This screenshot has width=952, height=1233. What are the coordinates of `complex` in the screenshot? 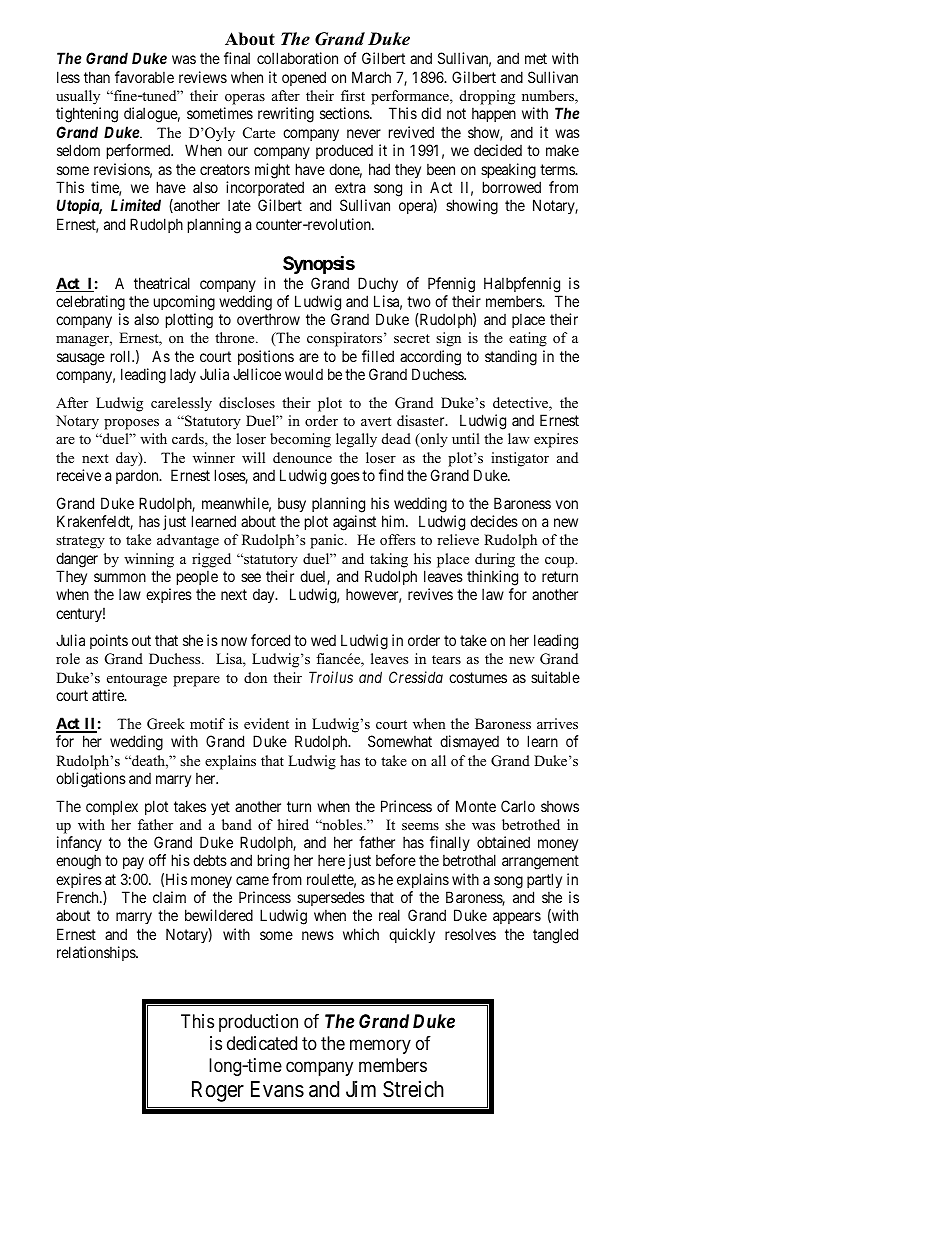 It's located at (112, 807).
